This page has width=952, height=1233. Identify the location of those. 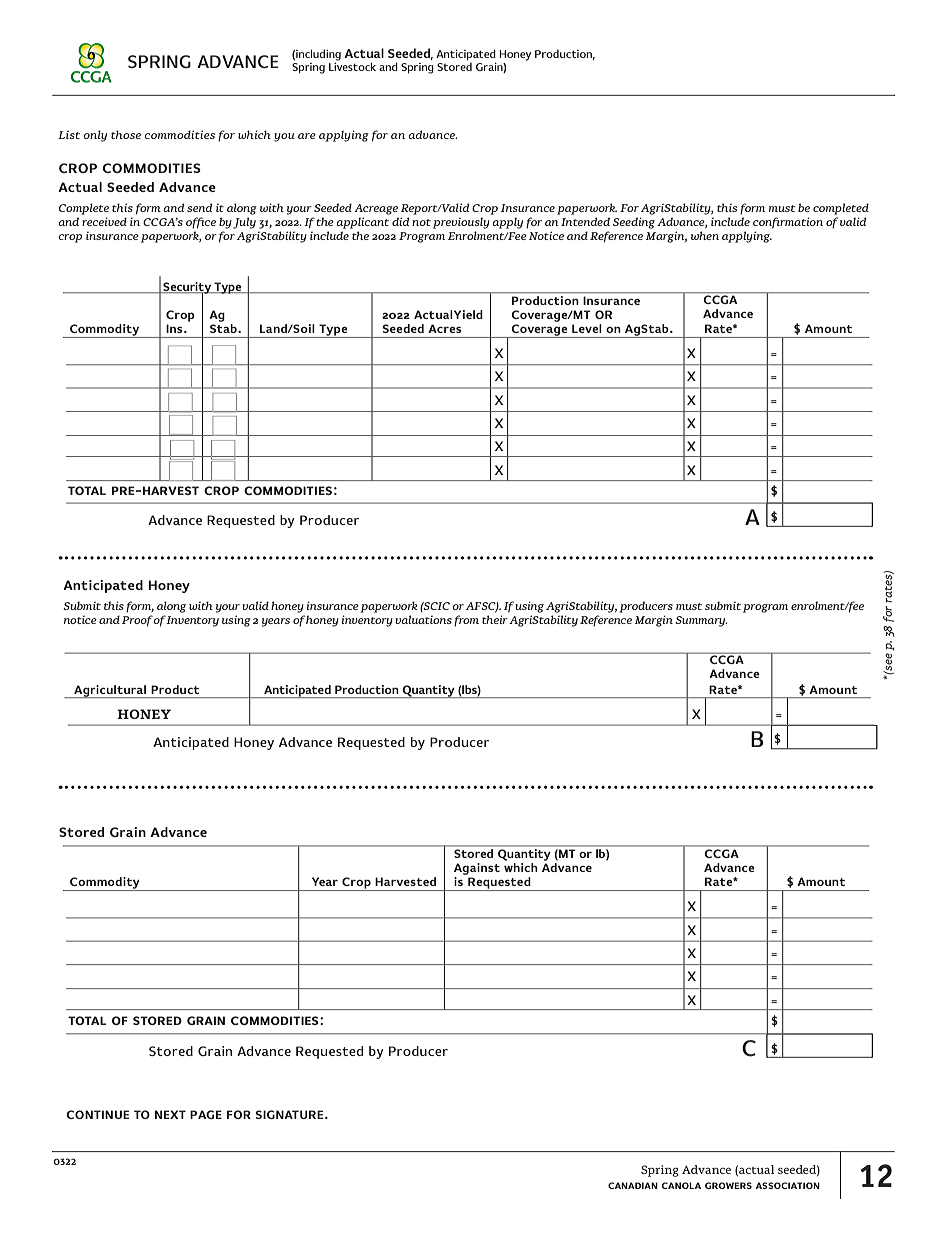
(126, 134).
